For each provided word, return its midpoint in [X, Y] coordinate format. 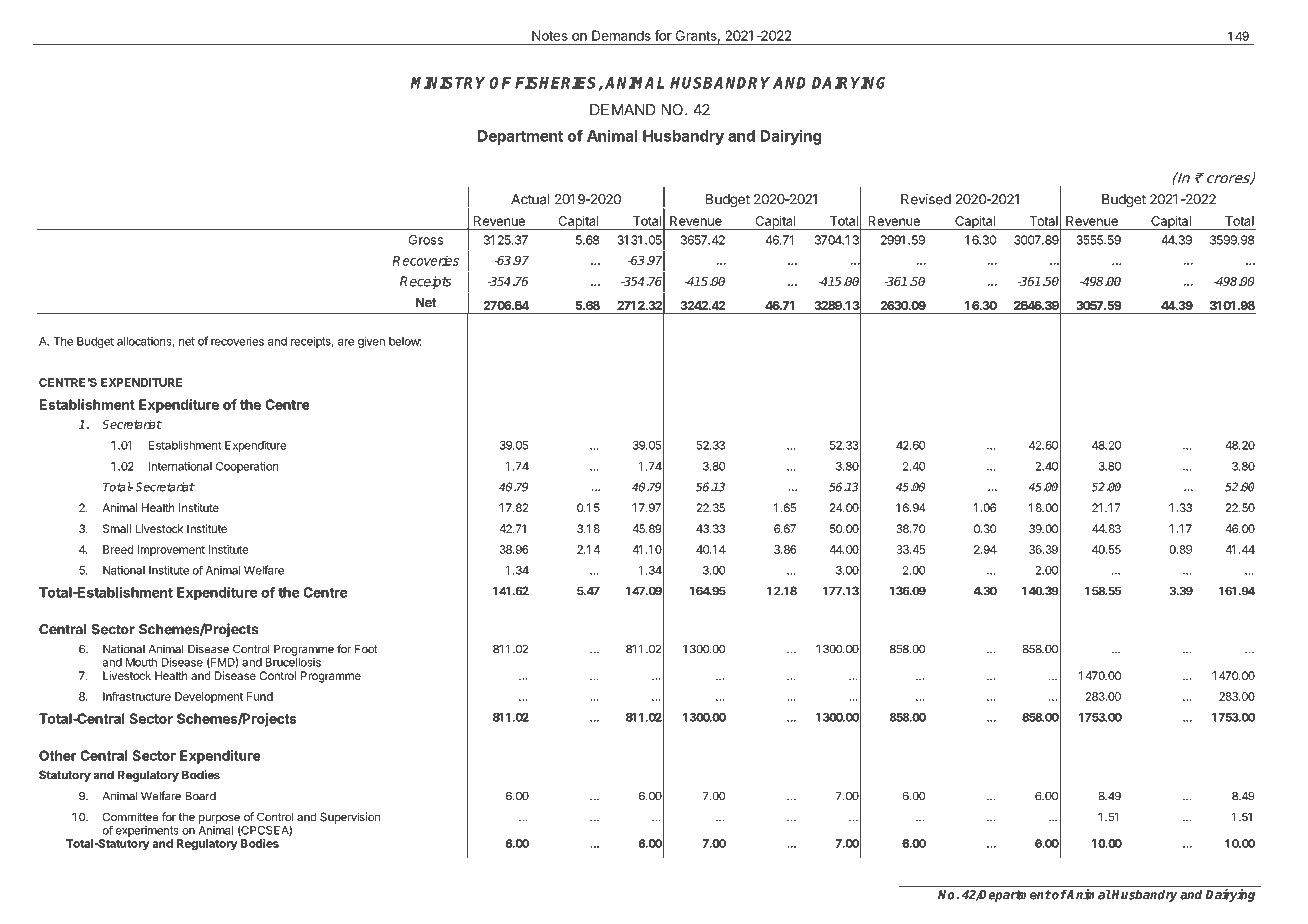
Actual [530, 199]
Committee [131, 817]
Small [117, 528]
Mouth [141, 662]
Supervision [350, 818]
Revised [926, 199]
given [371, 342]
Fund [260, 696]
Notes [550, 35]
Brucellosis [293, 662]
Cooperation [247, 467]
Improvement [171, 550]
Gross [426, 240]
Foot [366, 649]
